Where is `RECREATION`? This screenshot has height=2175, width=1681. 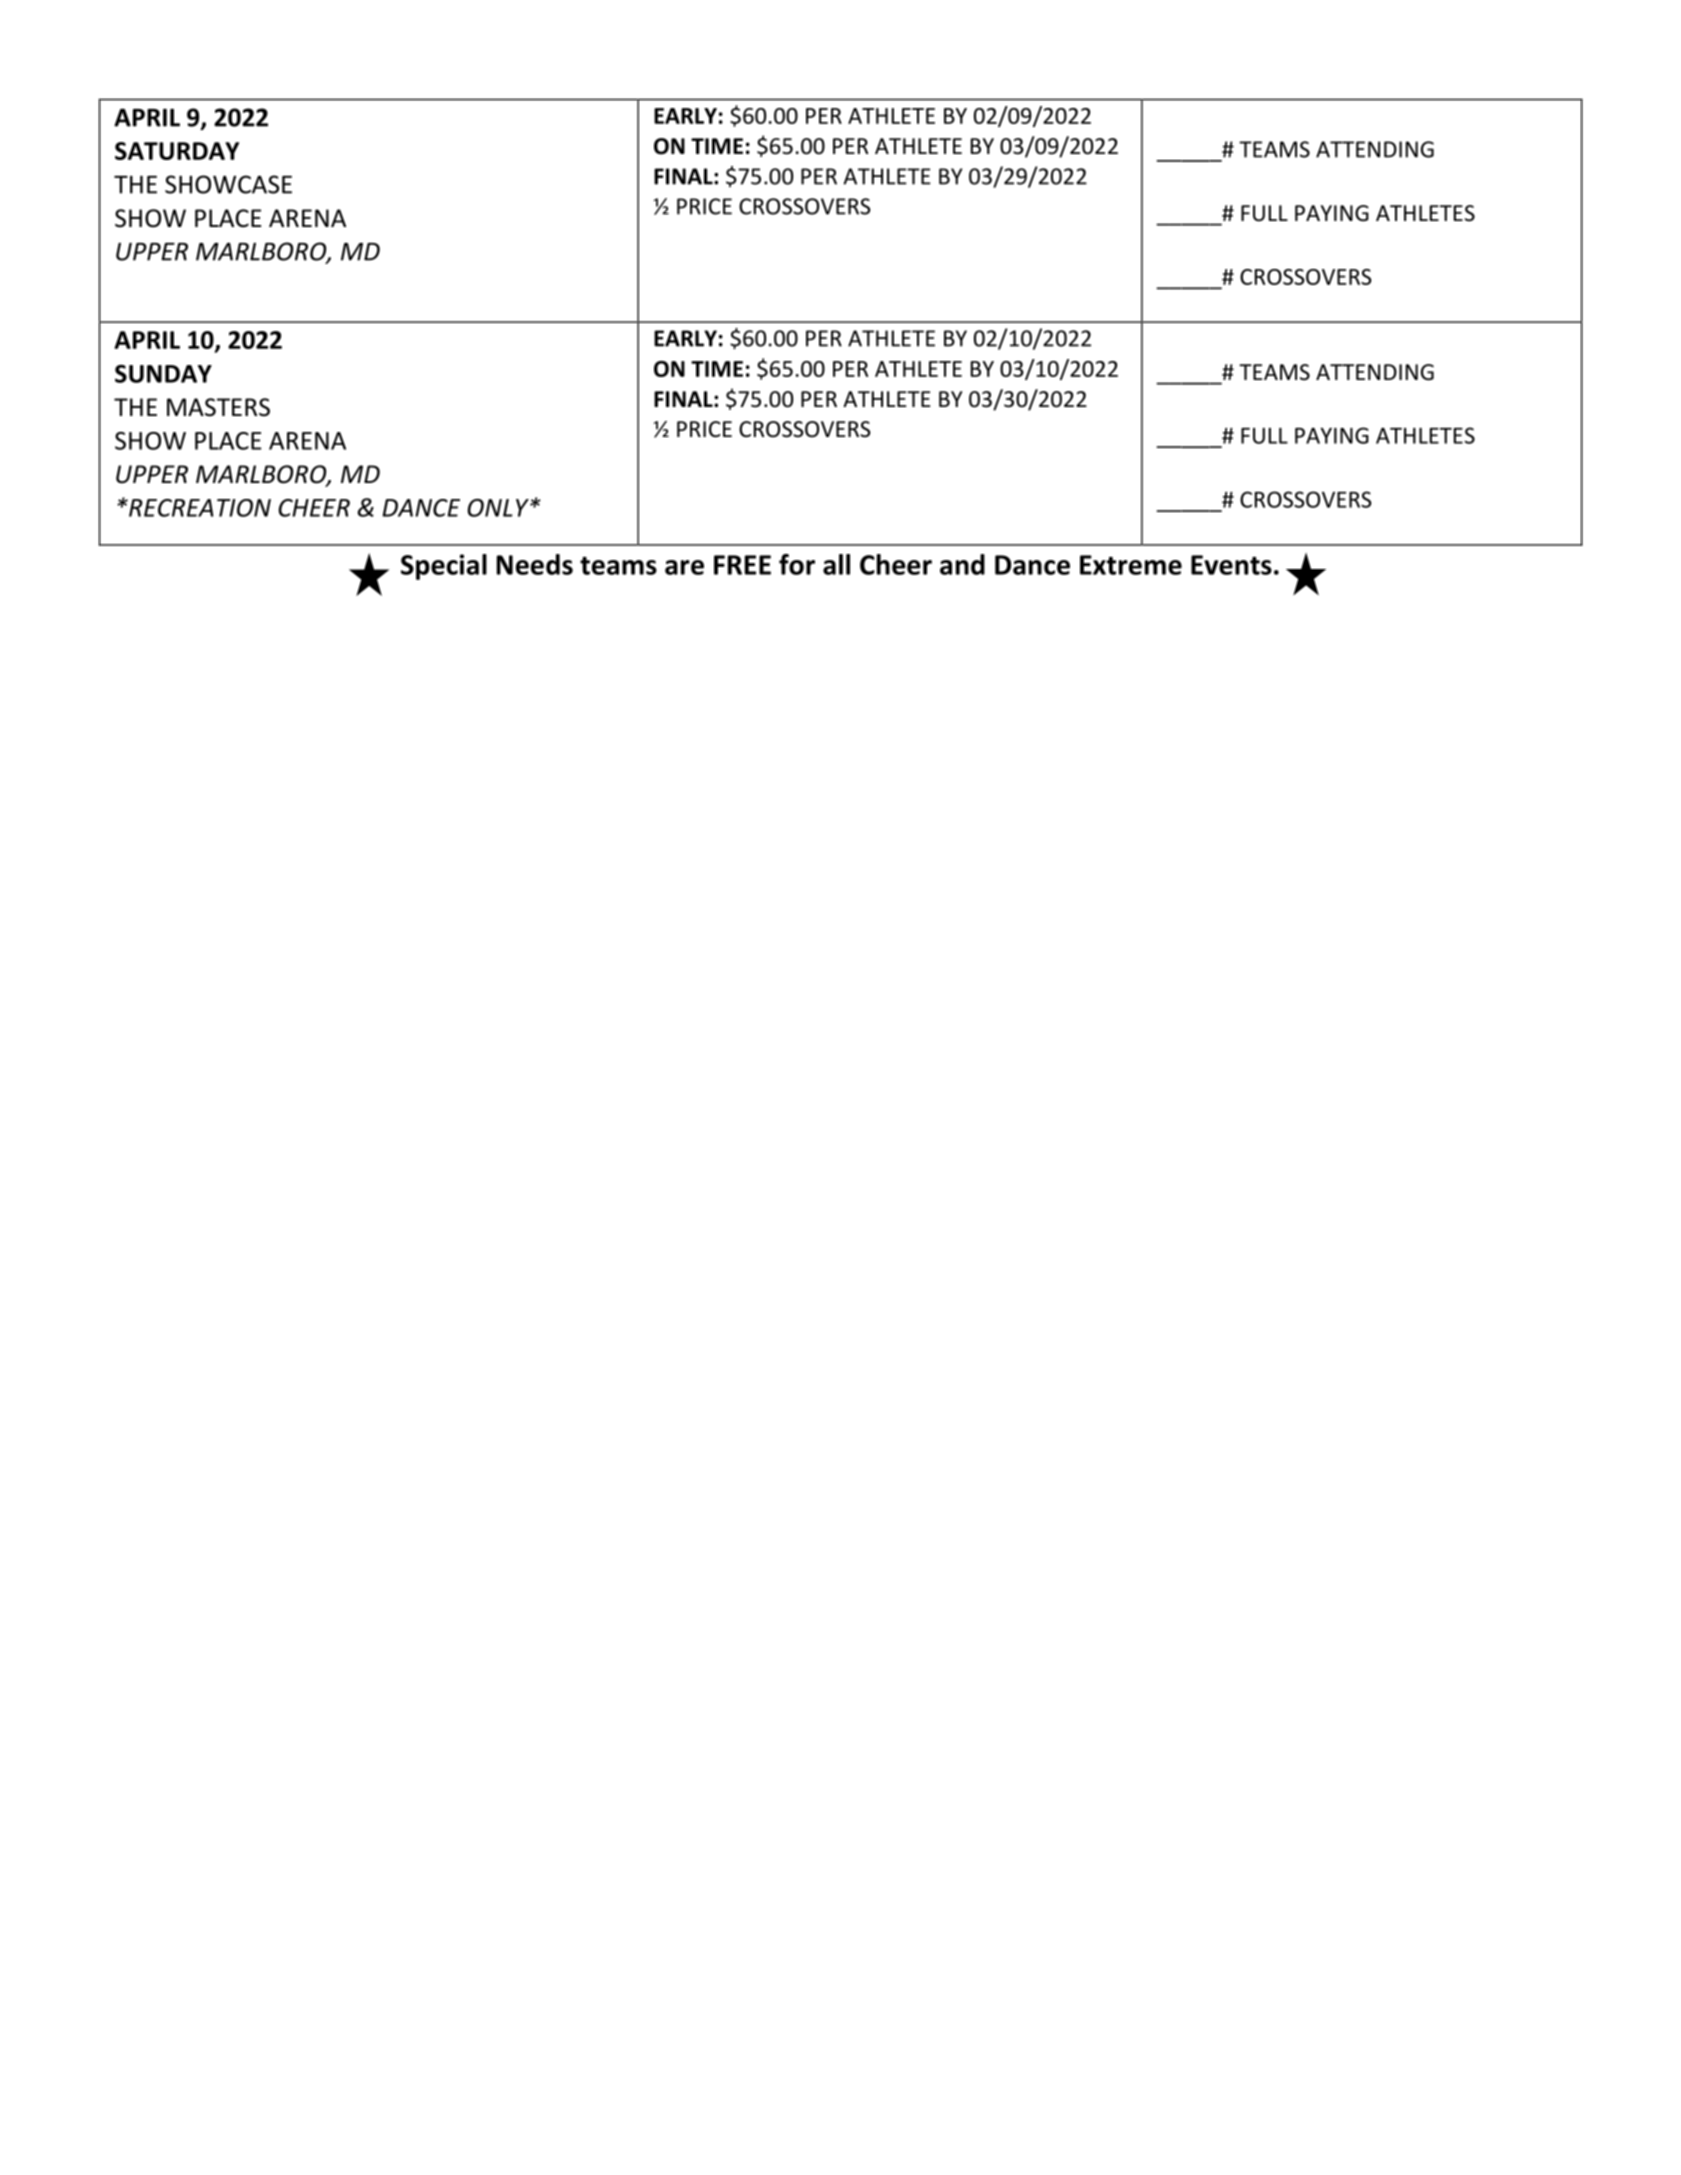
RECREATION is located at coordinates (199, 508).
